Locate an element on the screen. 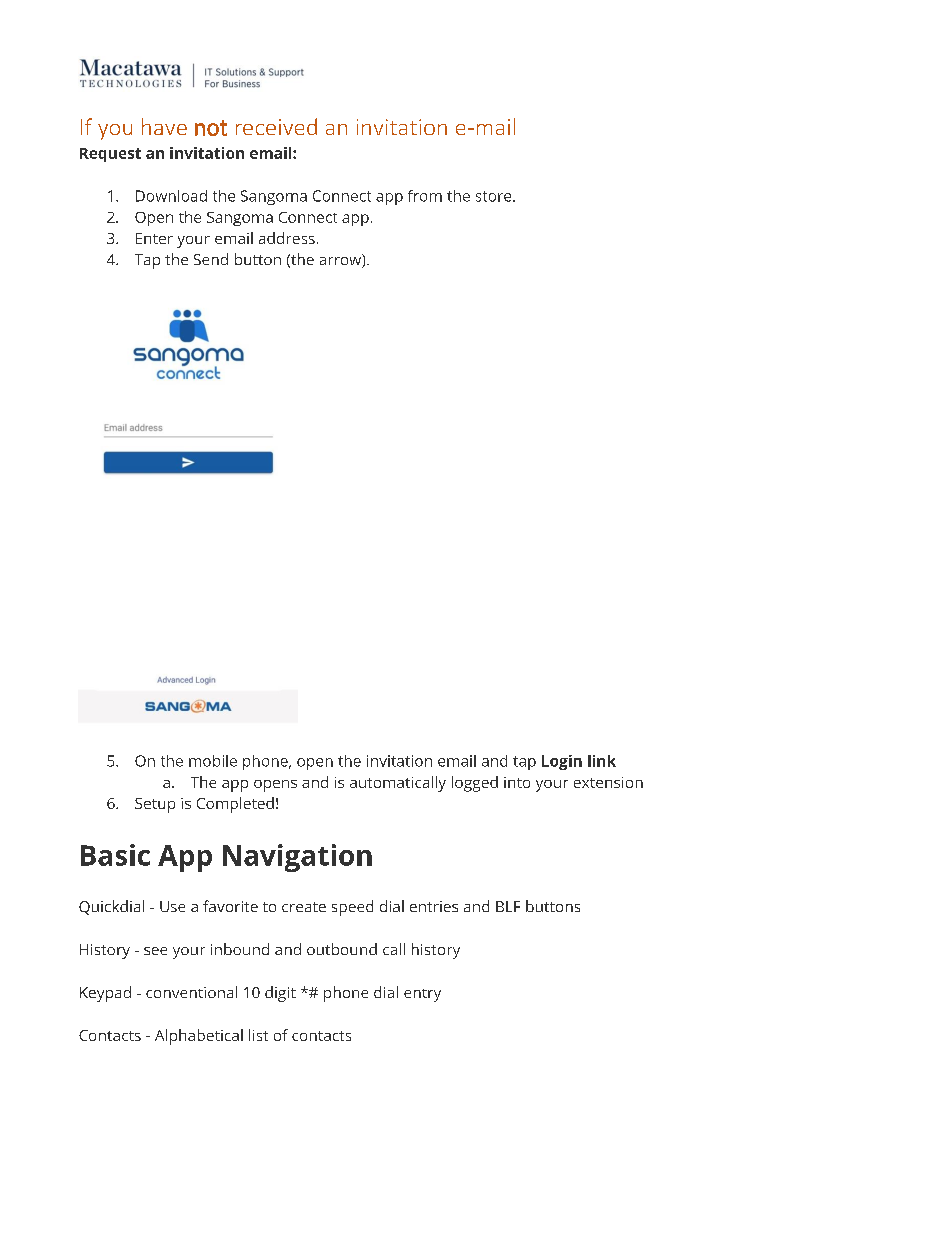 The width and height of the screenshot is (952, 1233). store is located at coordinates (495, 196).
